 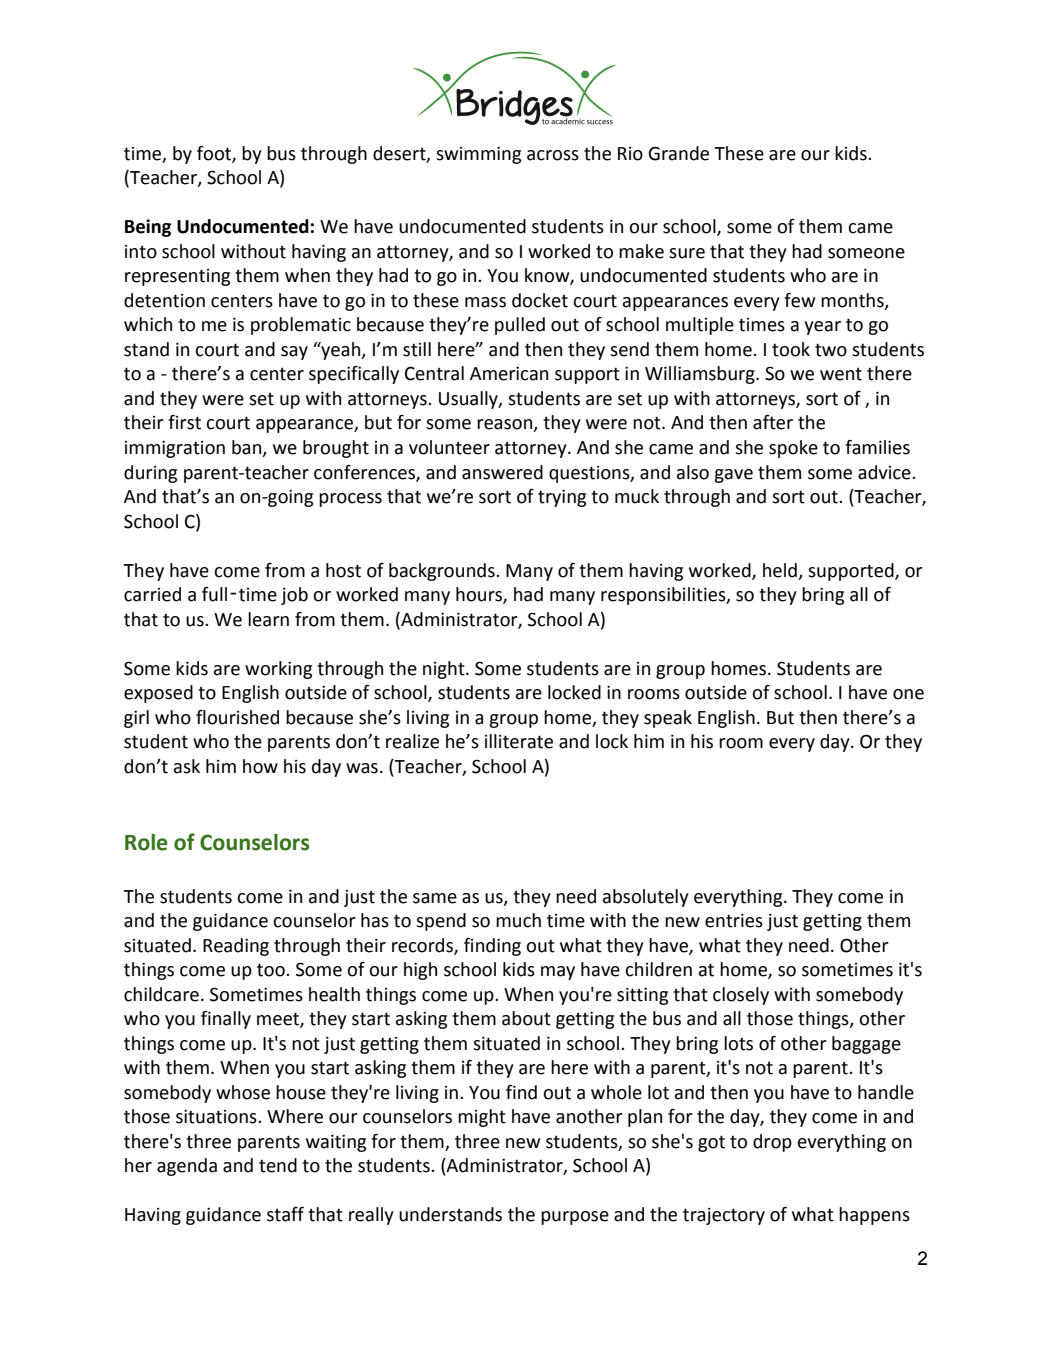 What do you see at coordinates (226, 1020) in the image?
I see `finally` at bounding box center [226, 1020].
